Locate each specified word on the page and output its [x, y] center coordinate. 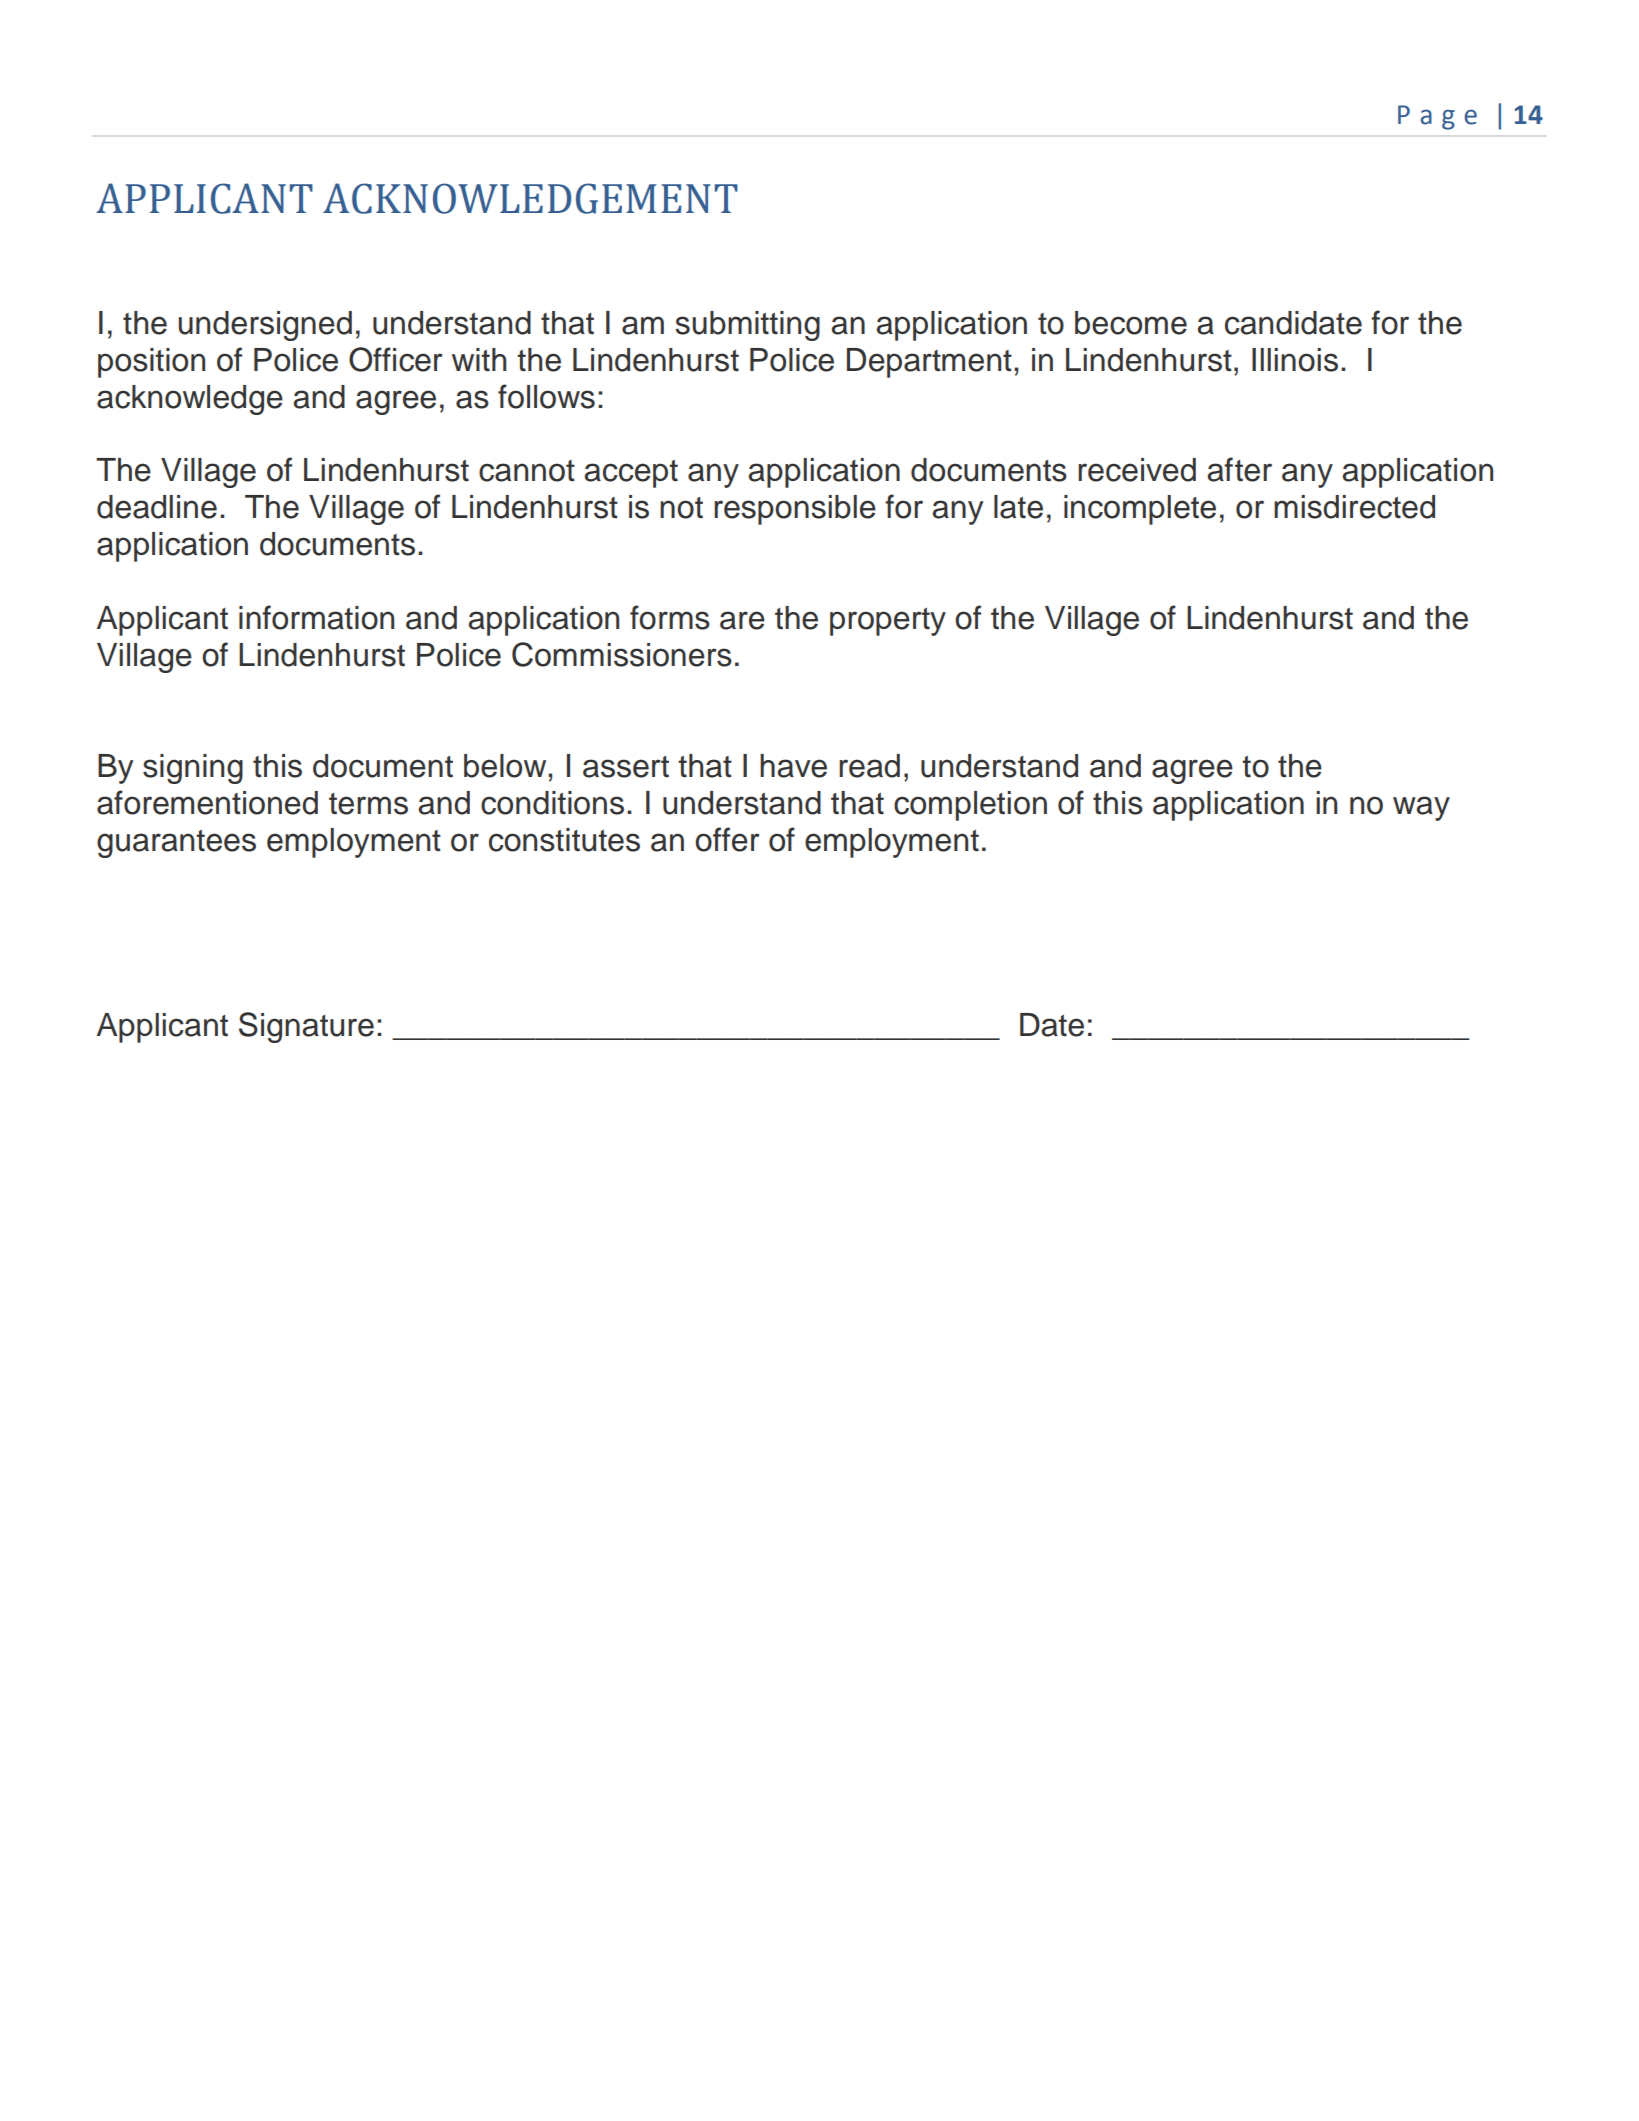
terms [368, 804]
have [793, 766]
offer [727, 839]
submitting [747, 326]
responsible [795, 510]
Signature [306, 1027]
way [1421, 808]
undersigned [265, 326]
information [316, 617]
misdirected [1354, 507]
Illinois [1295, 360]
